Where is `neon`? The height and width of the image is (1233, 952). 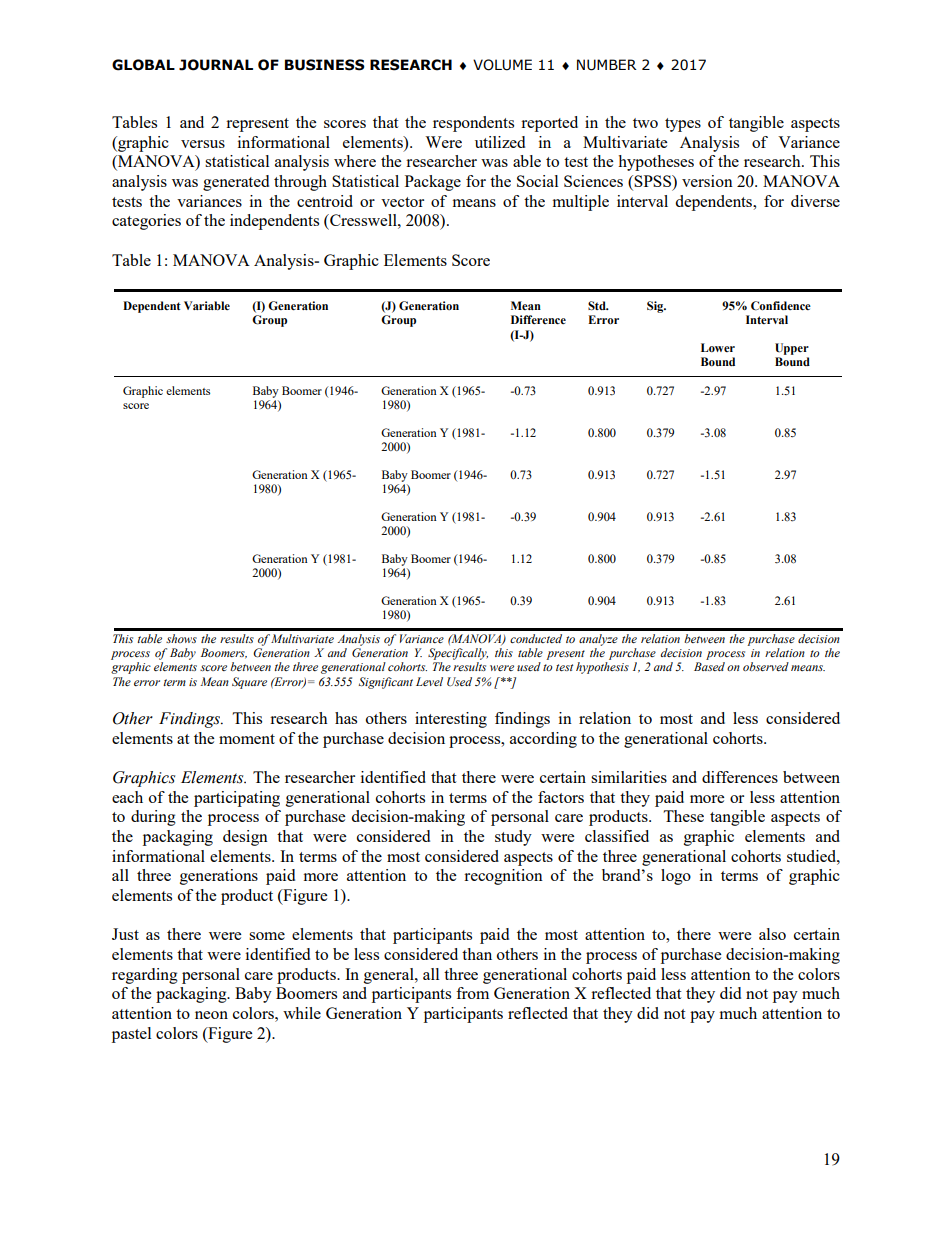 neon is located at coordinates (211, 1015).
